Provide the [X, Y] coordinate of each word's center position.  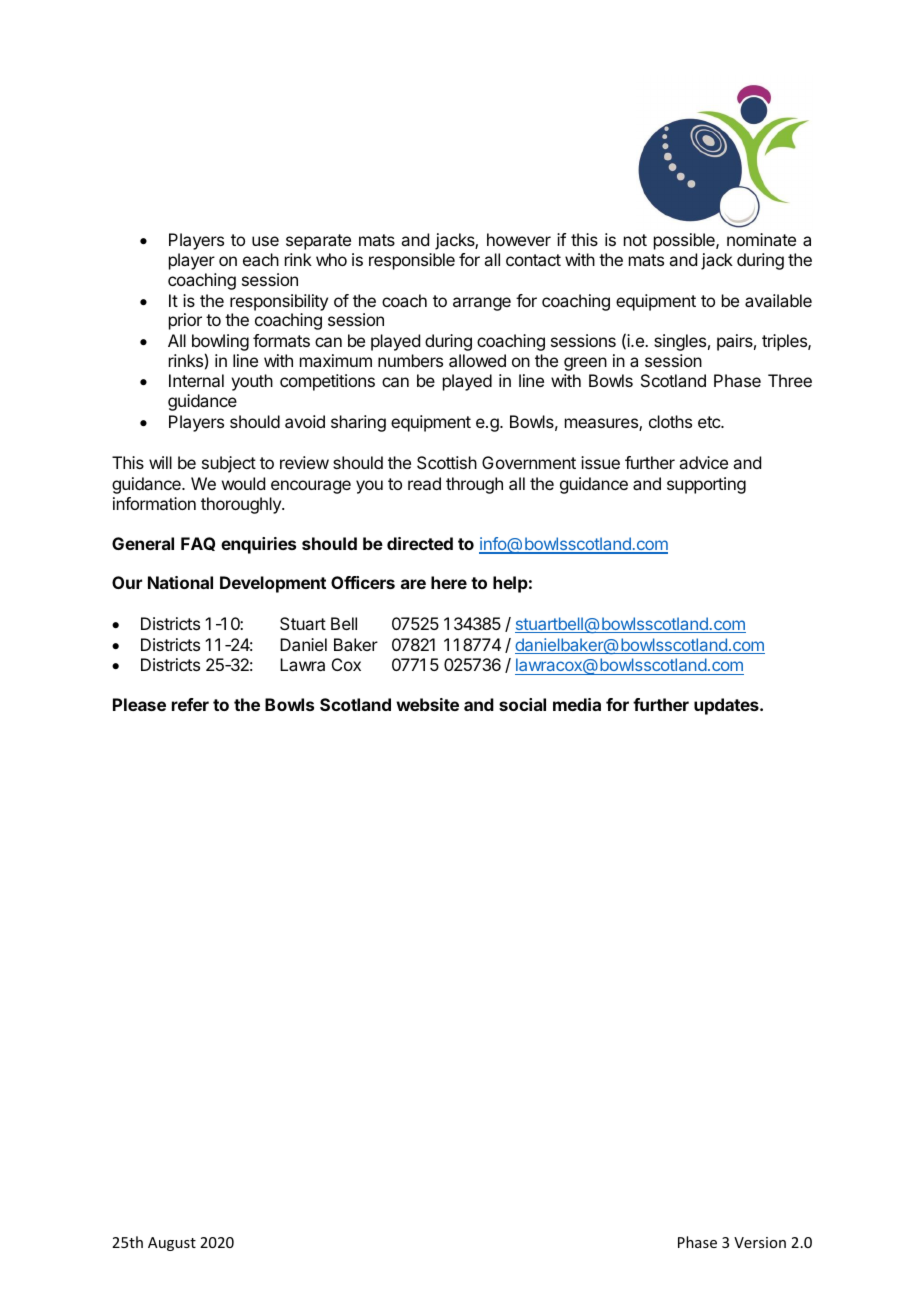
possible [685, 241]
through [474, 485]
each [261, 259]
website [427, 704]
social [522, 704]
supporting [706, 485]
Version [760, 1242]
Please [139, 704]
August [172, 1244]
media [577, 704]
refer [190, 704]
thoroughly [242, 505]
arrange [482, 304]
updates [727, 706]
